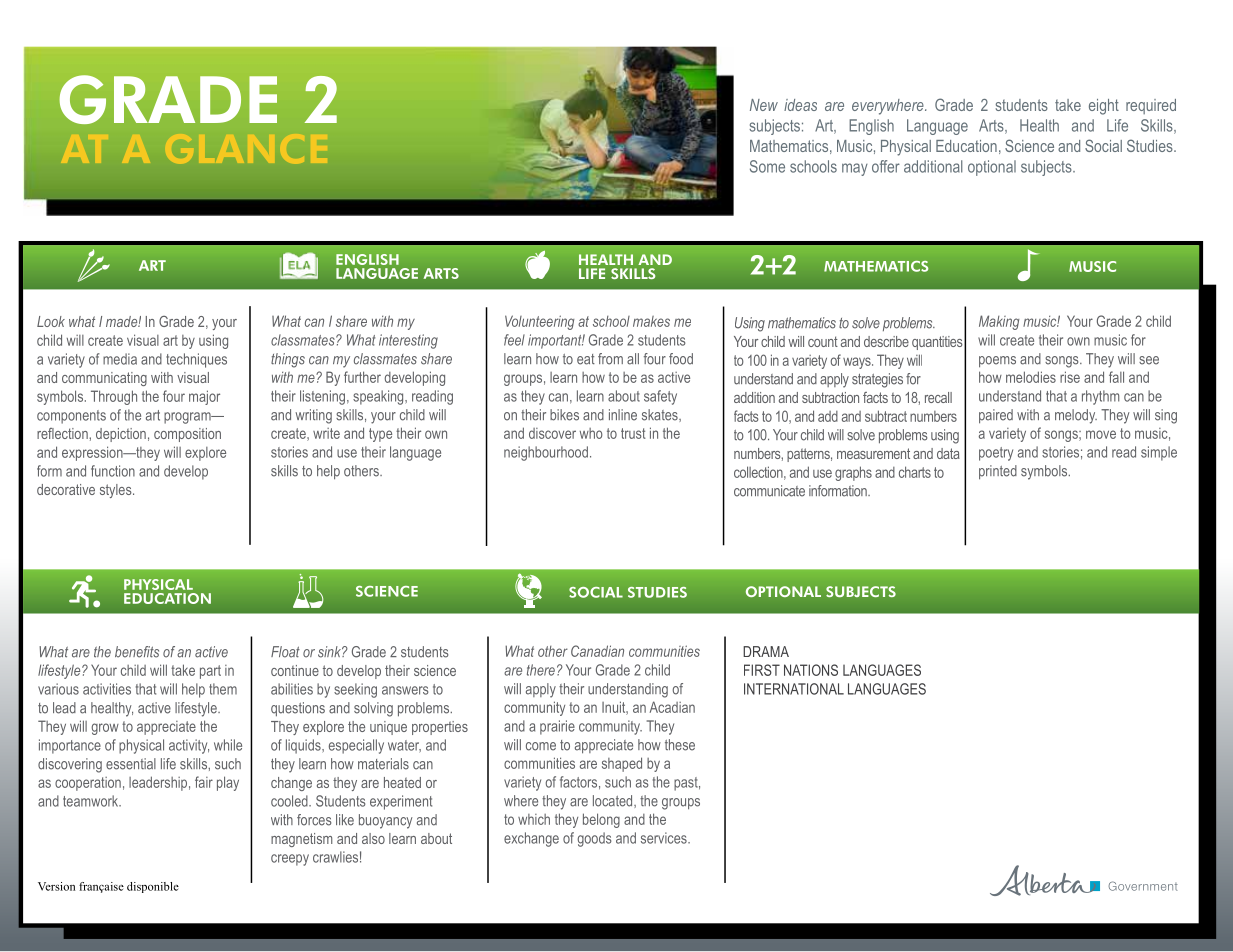  I want to click on goods, so click(594, 839).
